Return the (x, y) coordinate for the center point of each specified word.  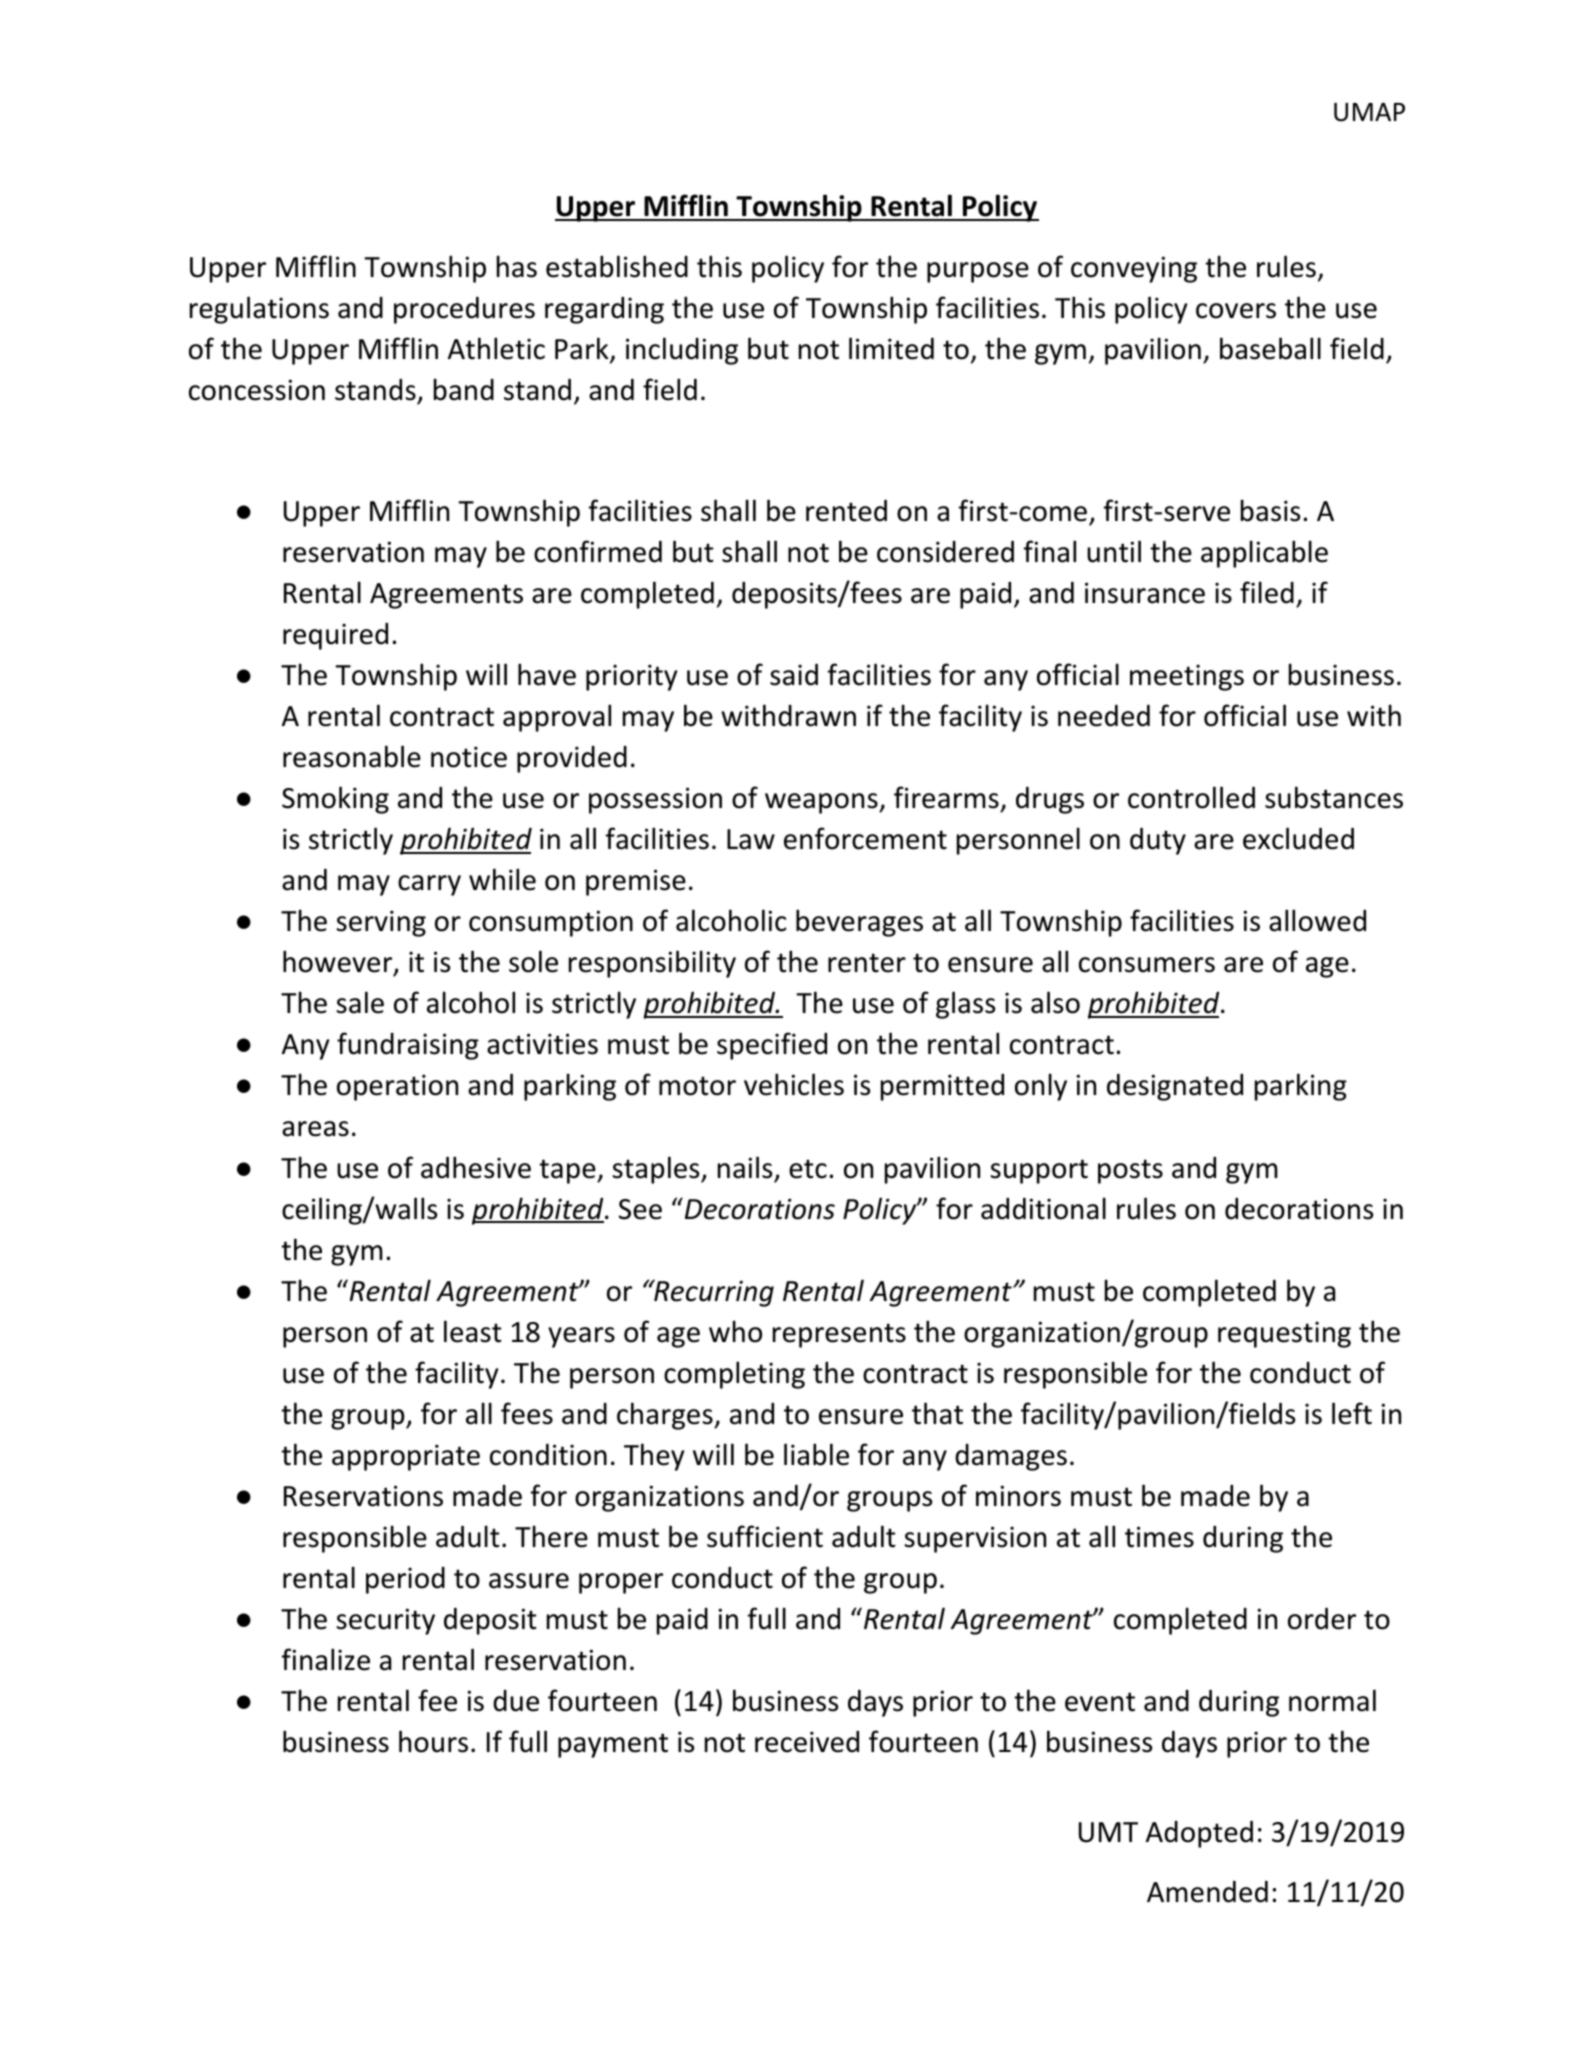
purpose (978, 272)
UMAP (1369, 112)
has (517, 266)
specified (772, 1046)
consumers (1147, 965)
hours (433, 1741)
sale (360, 1002)
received (807, 1742)
